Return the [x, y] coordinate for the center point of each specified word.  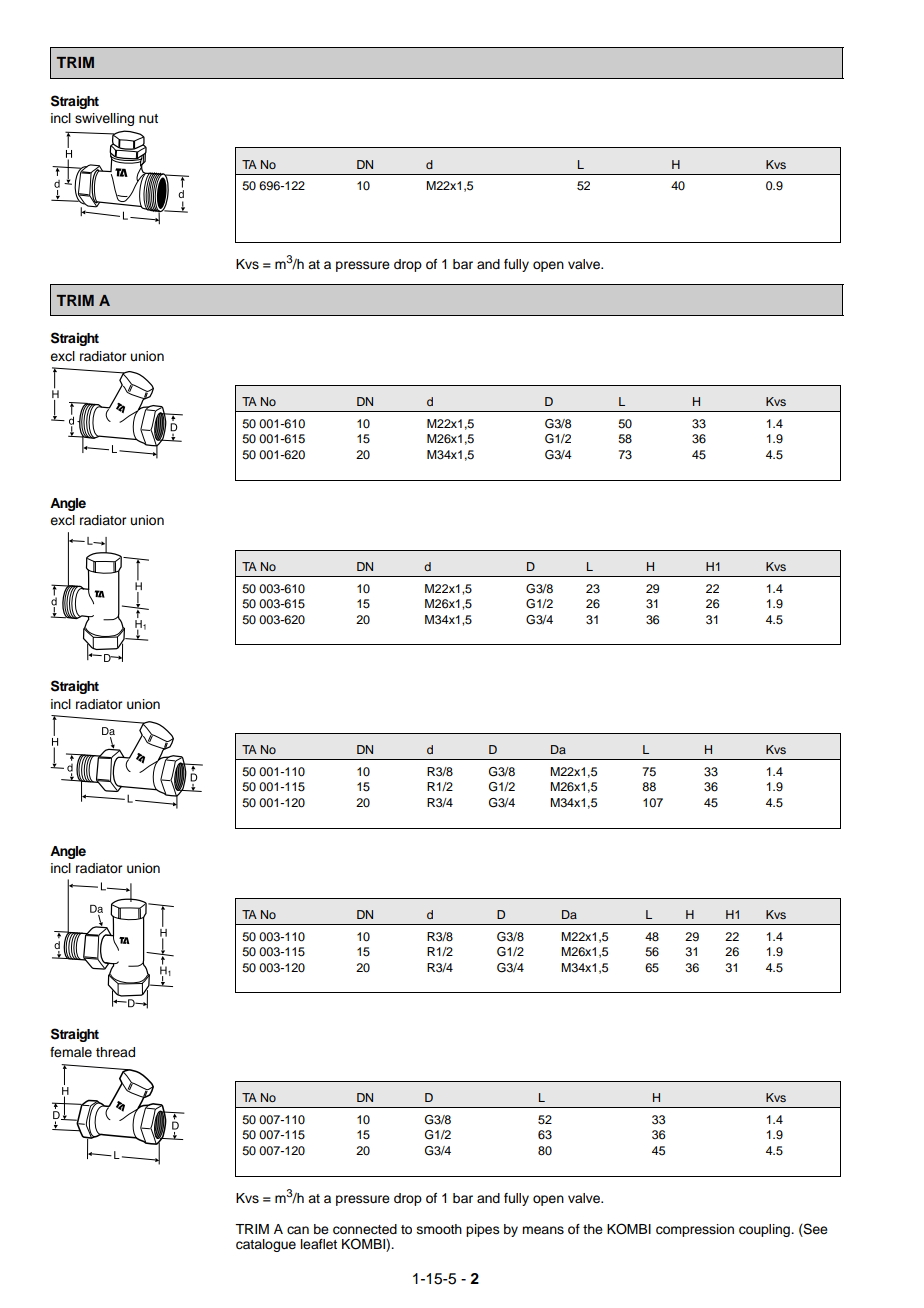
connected [365, 1229]
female [71, 1052]
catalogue [266, 1245]
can [298, 1230]
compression [695, 1230]
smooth [439, 1229]
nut [148, 118]
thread [115, 1052]
